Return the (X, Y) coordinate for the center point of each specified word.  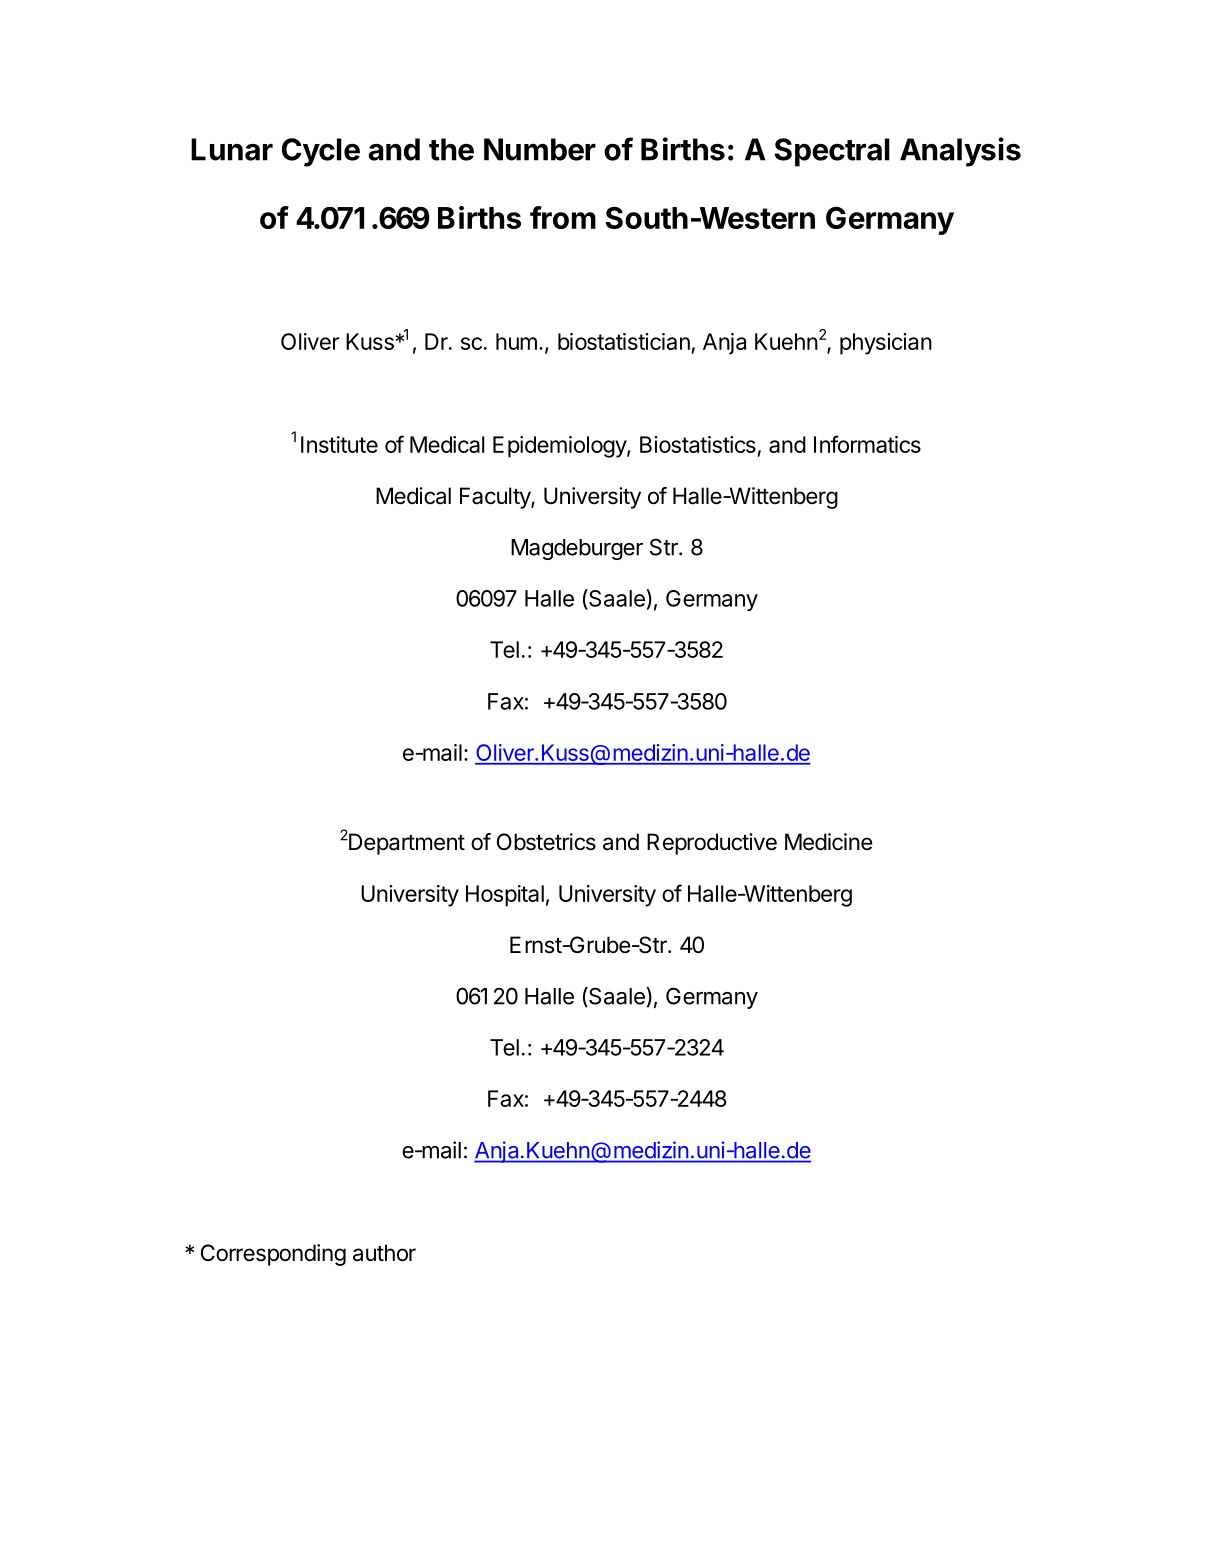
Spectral (832, 152)
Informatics (867, 444)
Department (406, 843)
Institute (339, 444)
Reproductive (712, 844)
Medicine (829, 842)
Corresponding (273, 1255)
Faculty (496, 498)
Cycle (321, 152)
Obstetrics (546, 842)
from (563, 217)
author (384, 1253)
